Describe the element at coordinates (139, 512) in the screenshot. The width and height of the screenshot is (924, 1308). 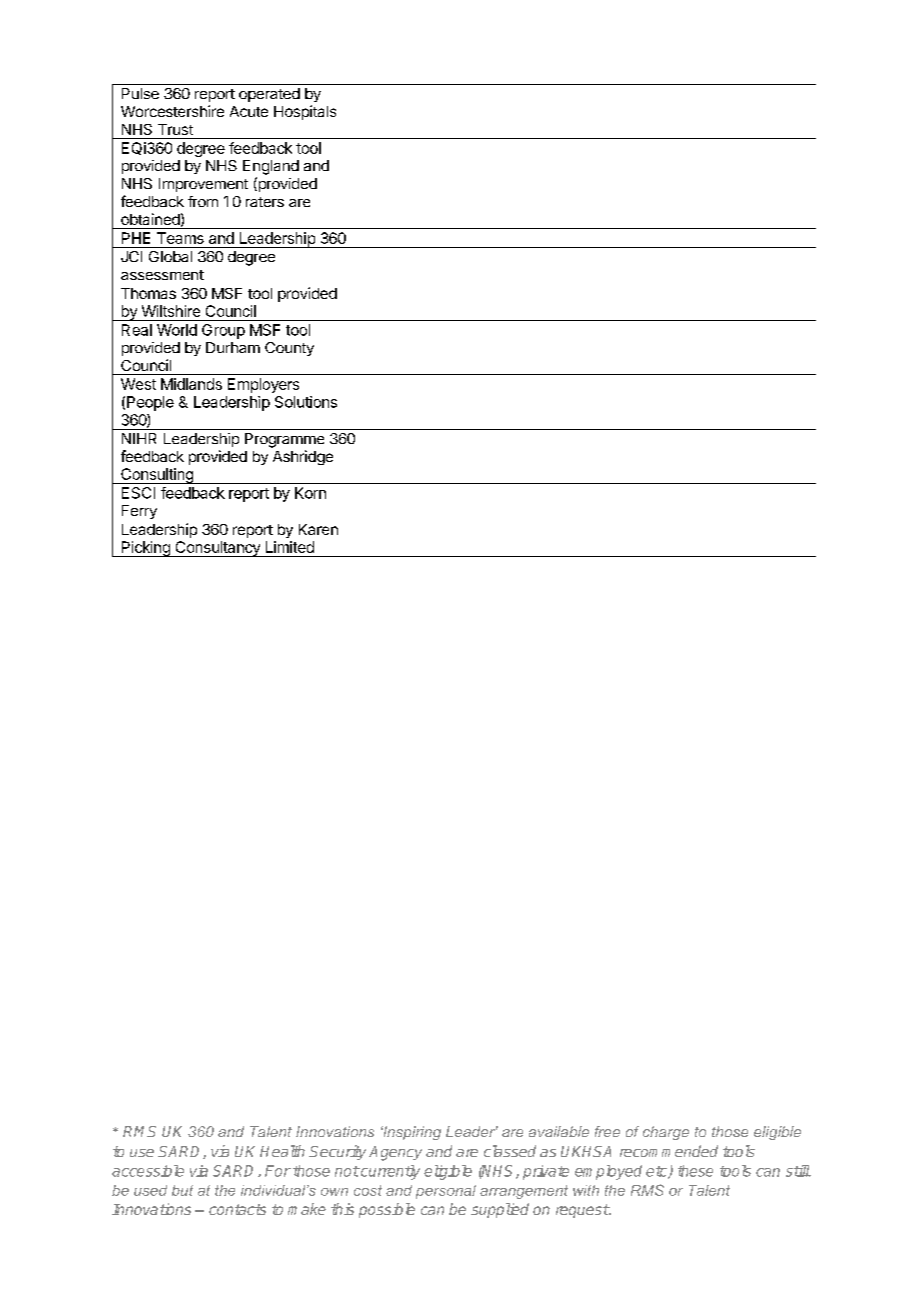
I see `Ferry` at that location.
